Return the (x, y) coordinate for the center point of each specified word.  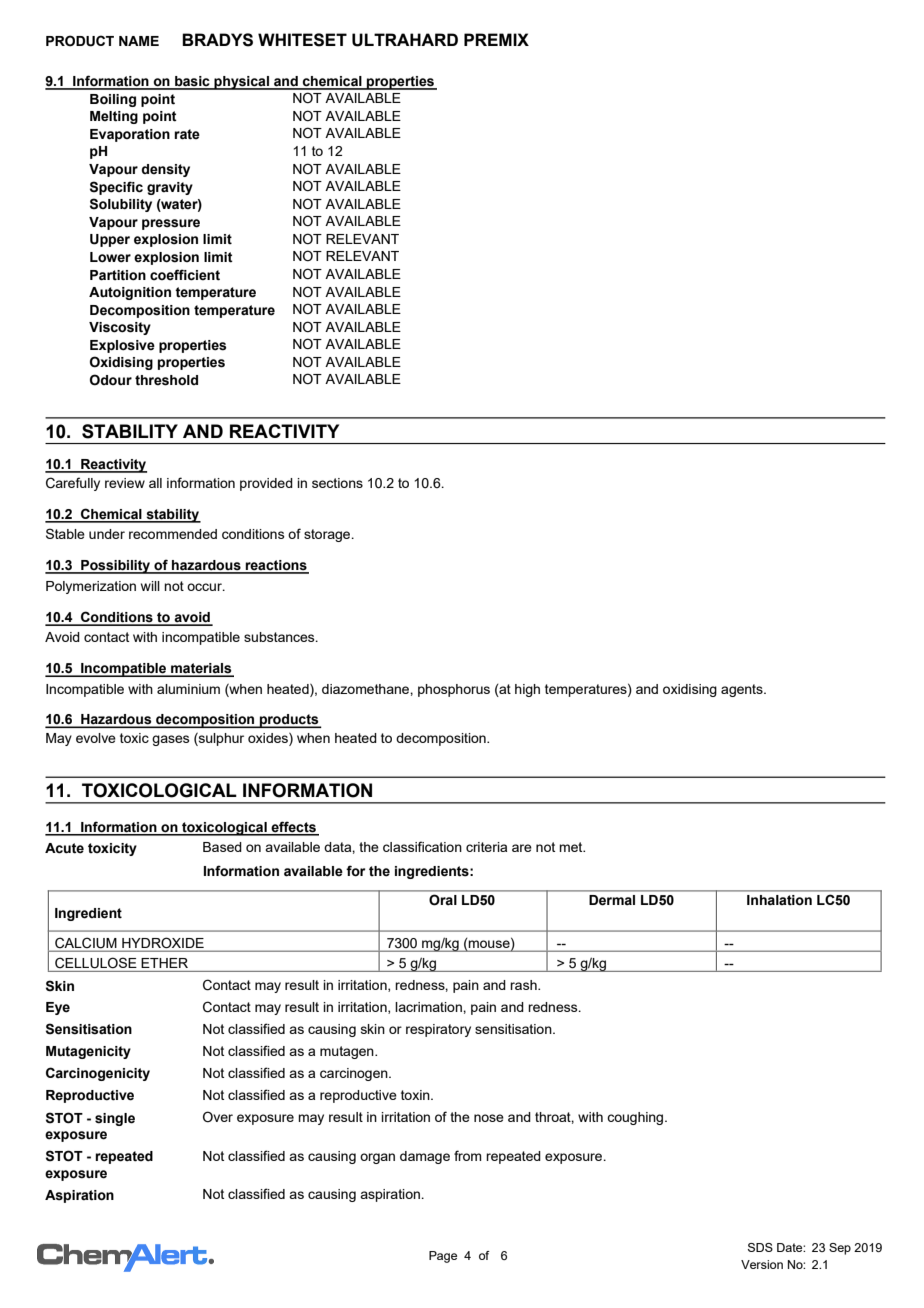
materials (201, 669)
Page (443, 1257)
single (115, 1119)
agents (743, 690)
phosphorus (454, 690)
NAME (139, 41)
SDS (760, 1247)
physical (241, 83)
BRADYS (217, 40)
